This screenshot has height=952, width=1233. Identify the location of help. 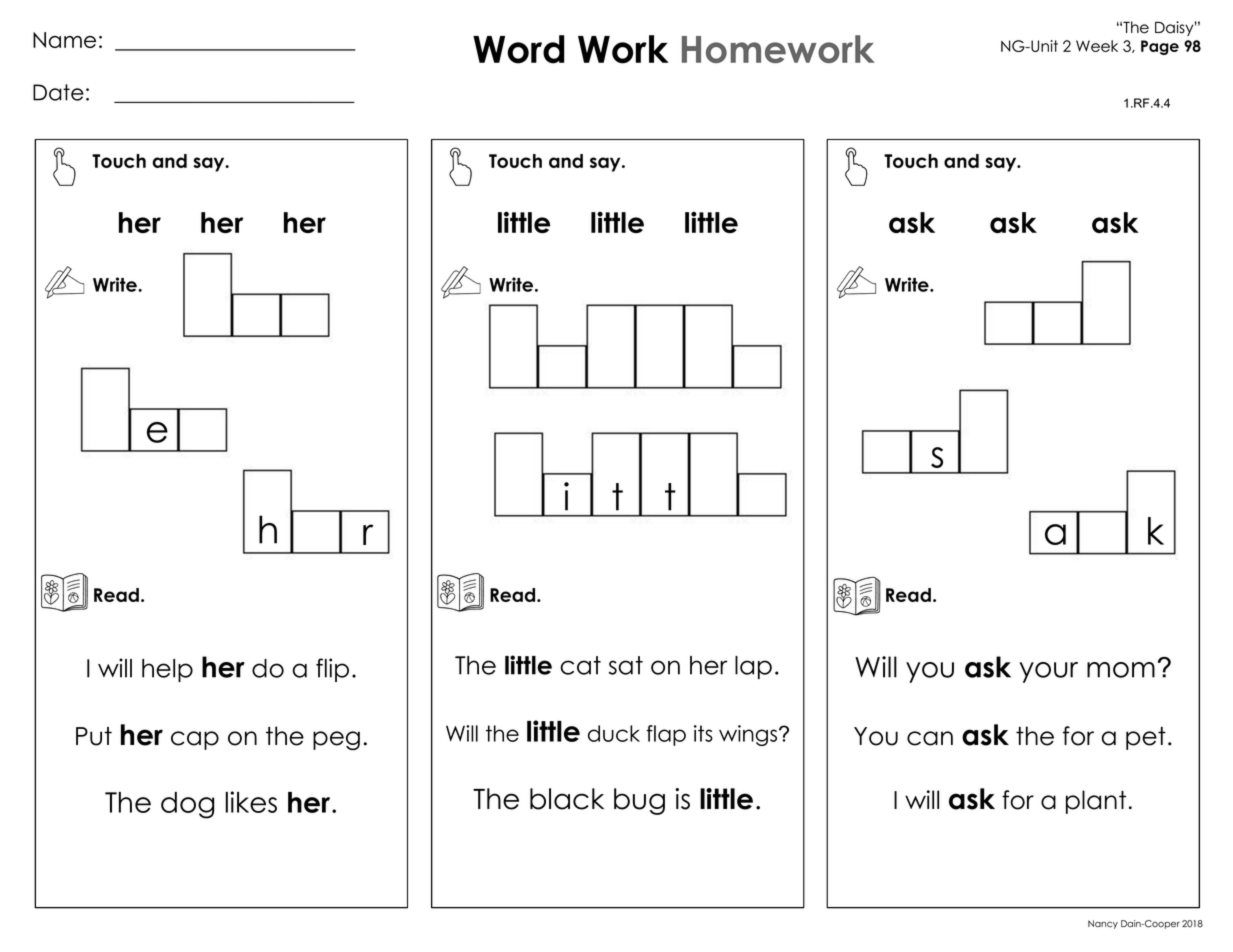
(167, 670).
